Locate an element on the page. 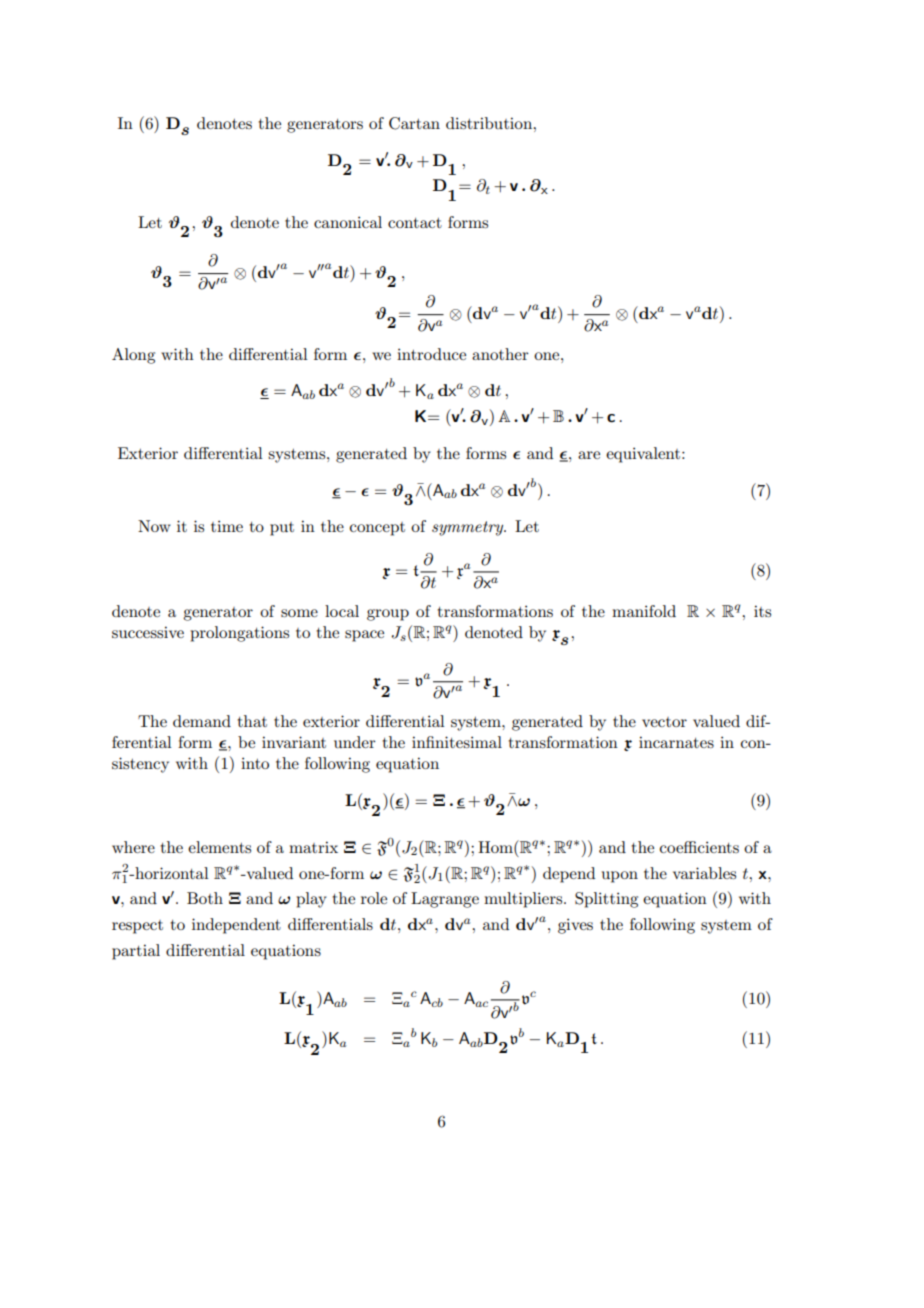 This page has height=1308, width=924. Both is located at coordinates (205, 898).
